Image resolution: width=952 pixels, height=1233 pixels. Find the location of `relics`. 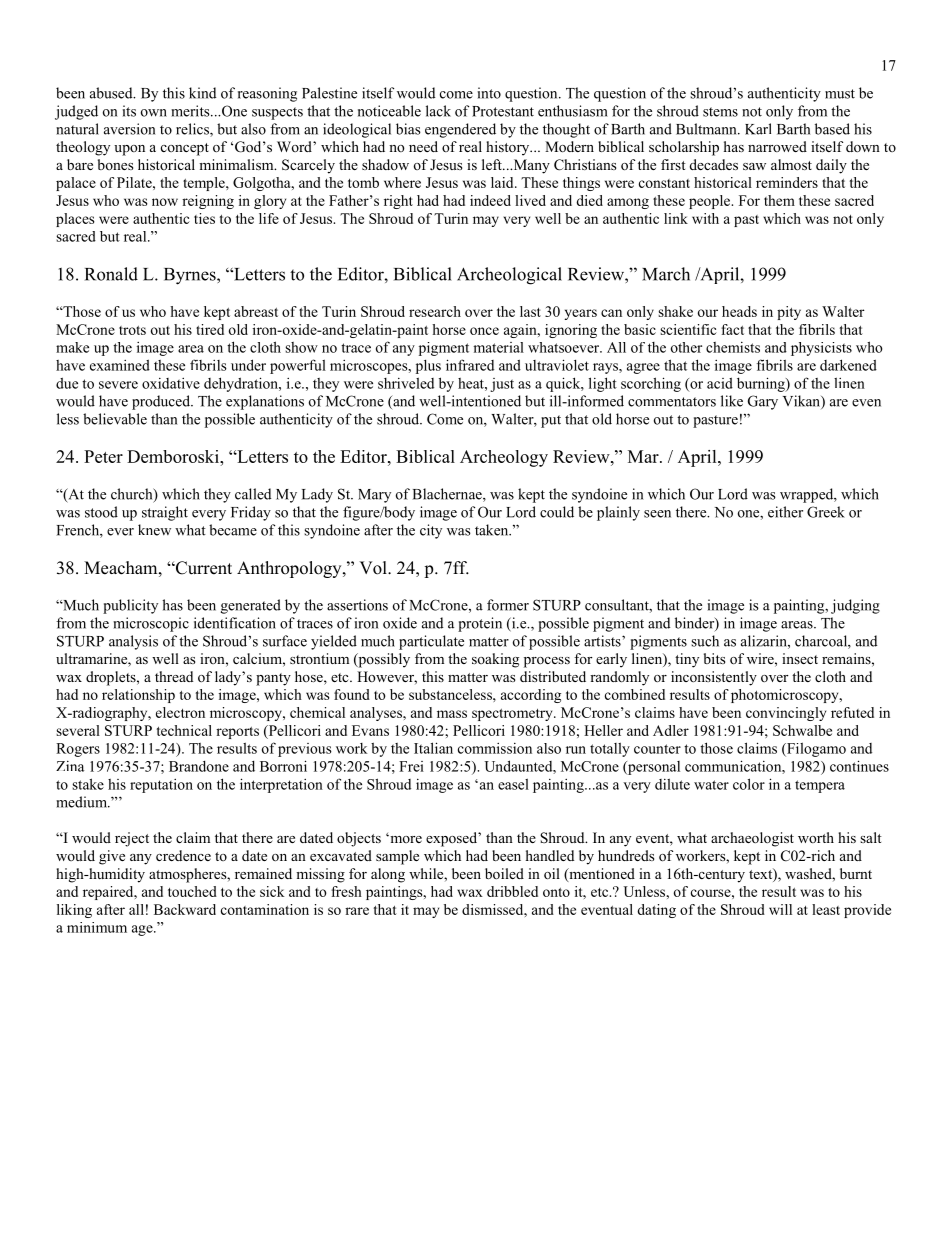

relics is located at coordinates (193, 130).
